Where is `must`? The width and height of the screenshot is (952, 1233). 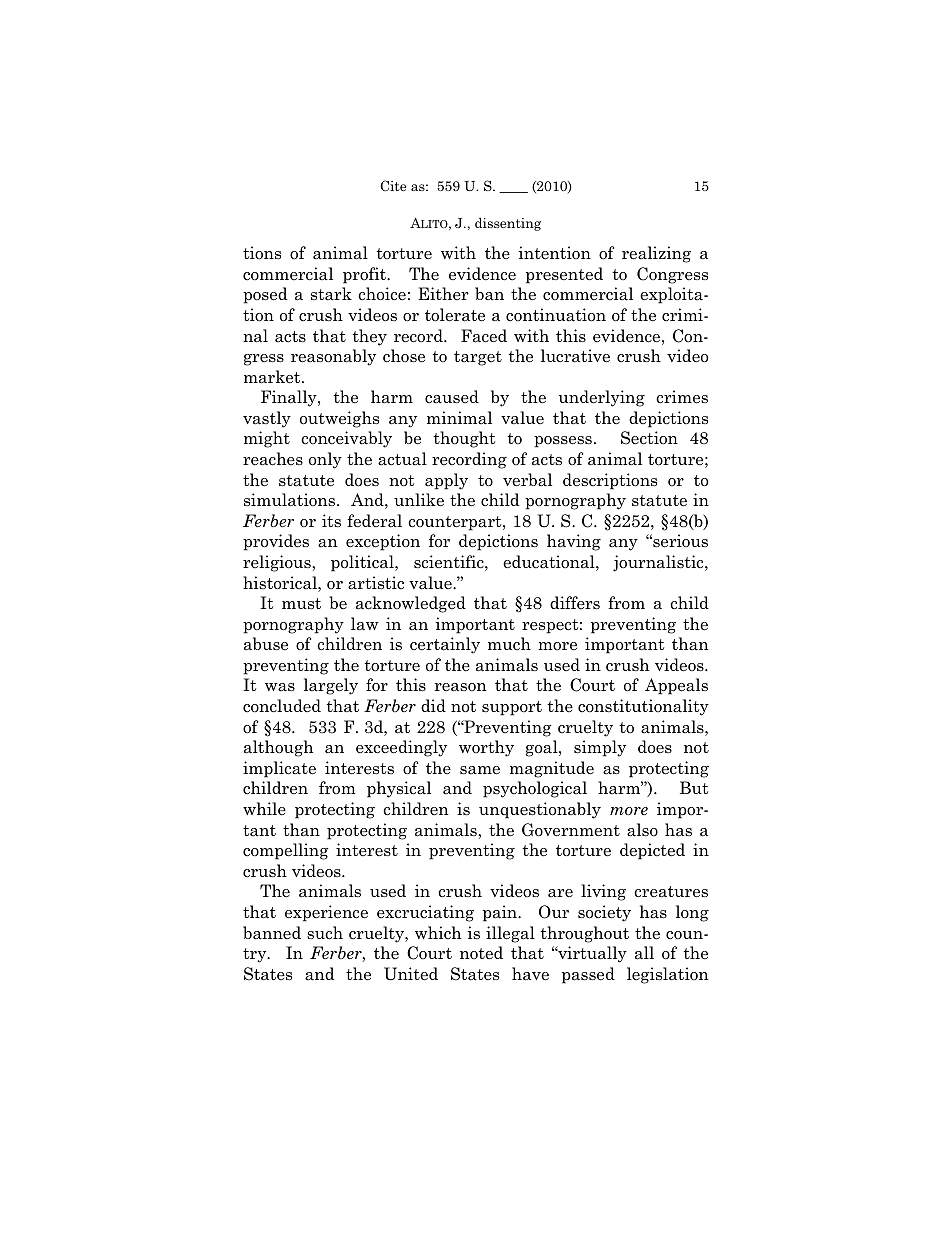 must is located at coordinates (301, 603).
